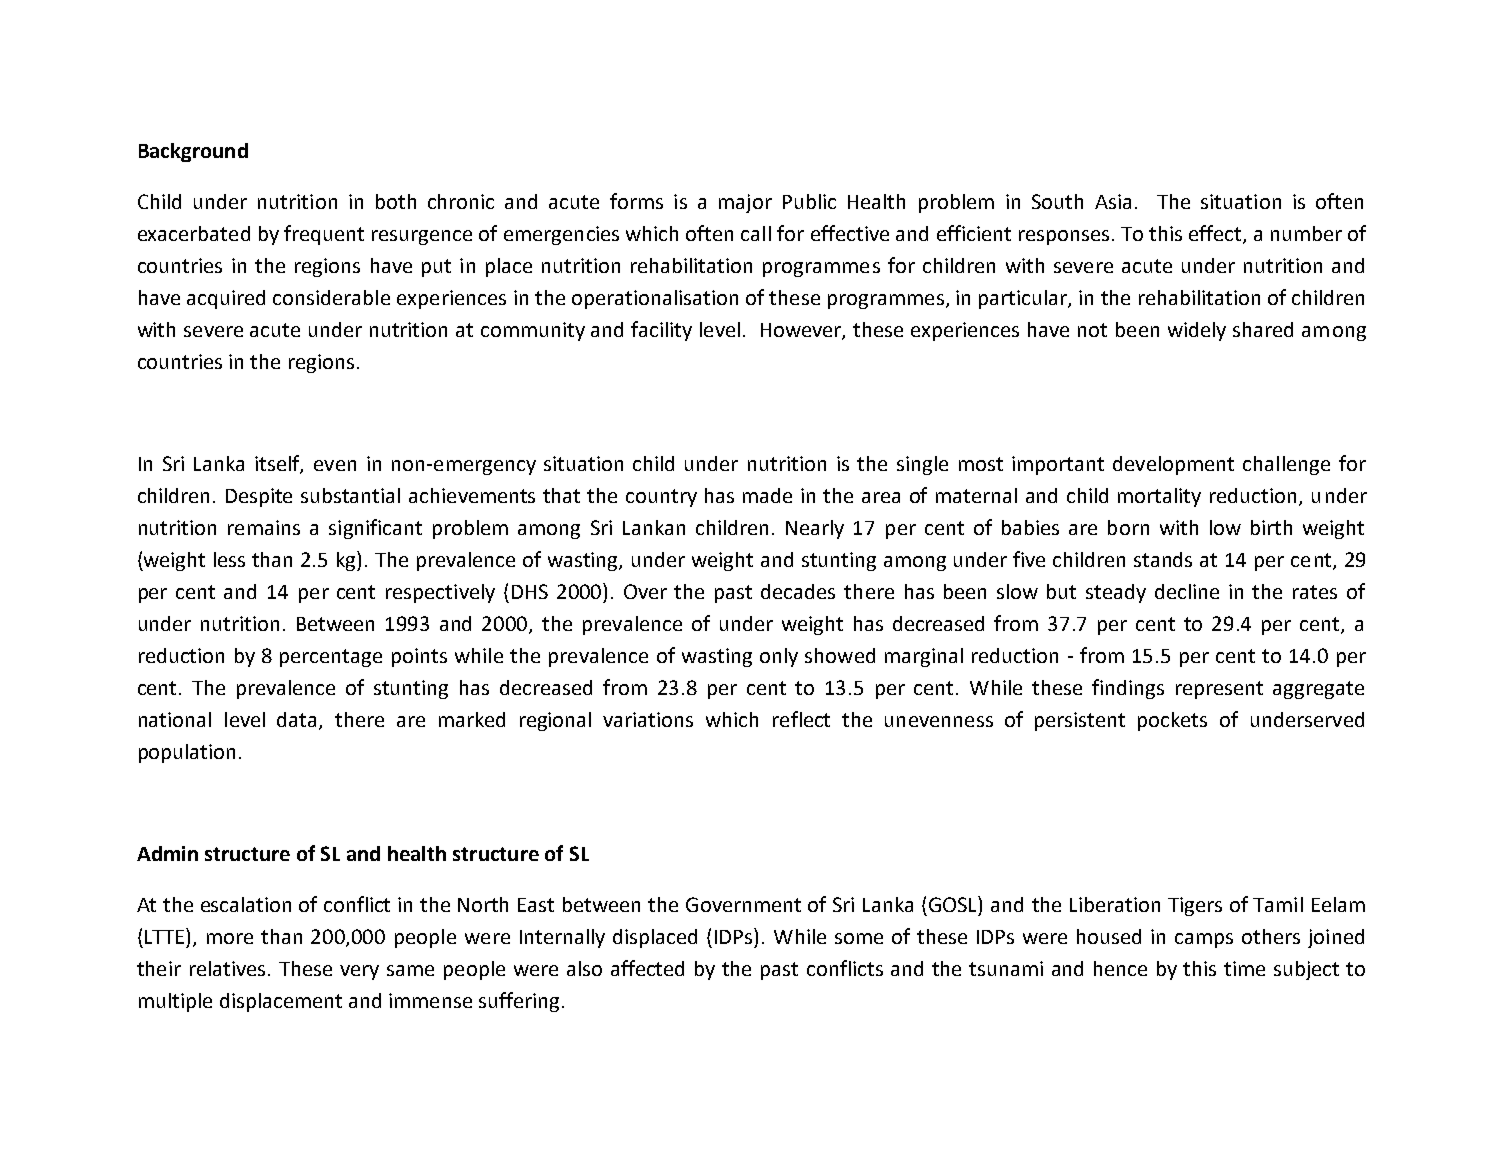  What do you see at coordinates (745, 203) in the document?
I see `major` at bounding box center [745, 203].
